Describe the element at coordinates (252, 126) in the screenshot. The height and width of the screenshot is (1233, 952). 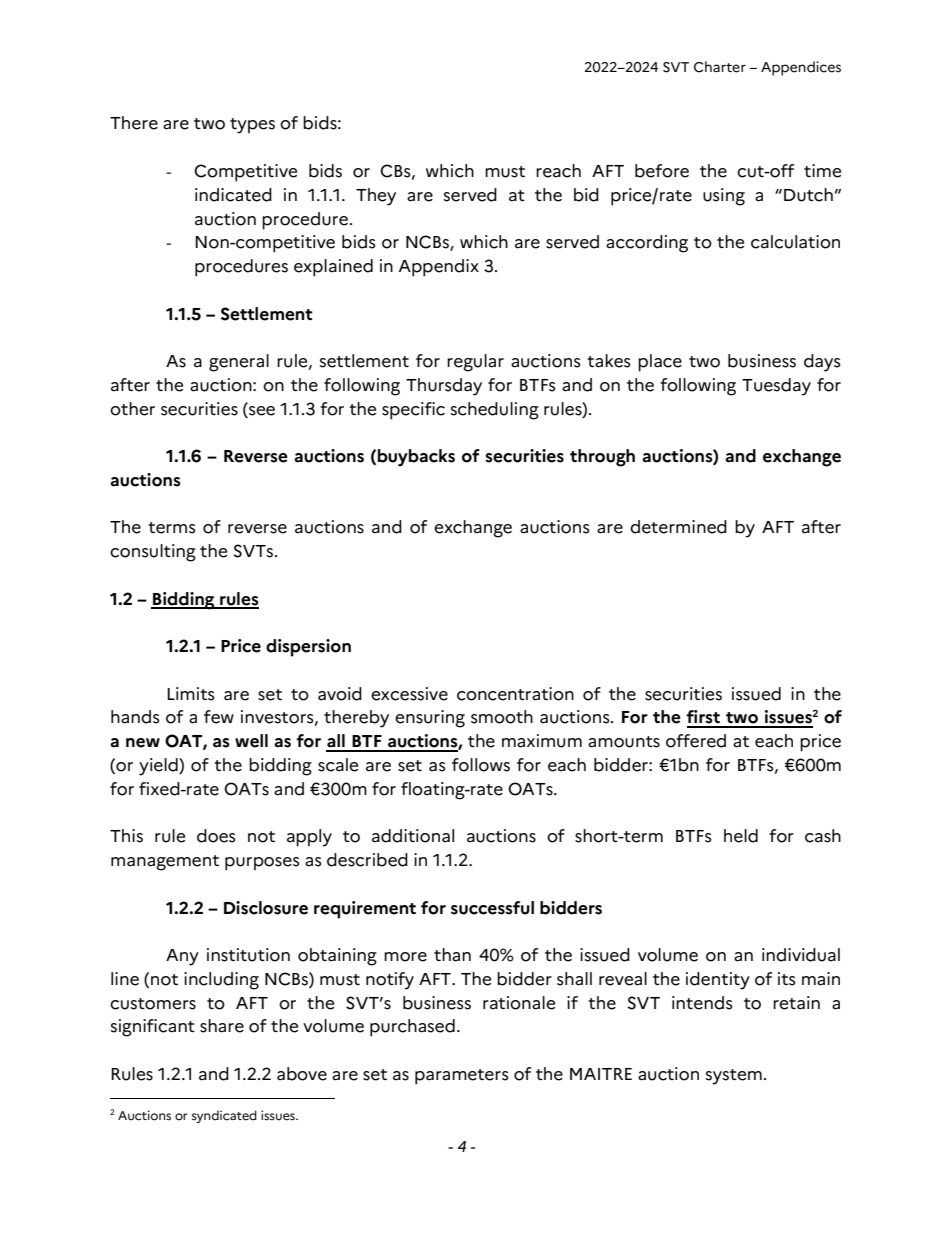
I see `types` at that location.
